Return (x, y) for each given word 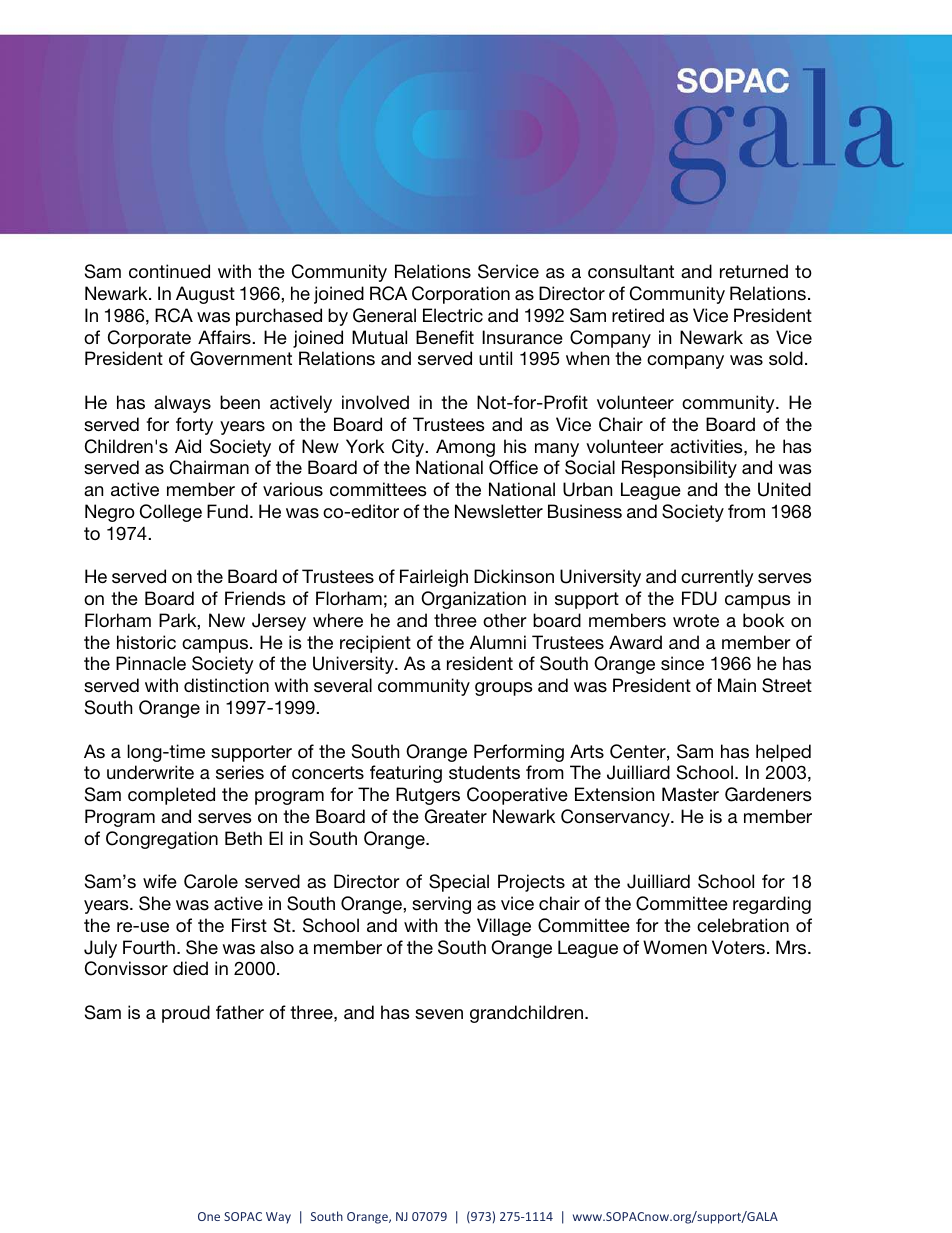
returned (754, 271)
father (240, 1012)
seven (439, 1014)
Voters (738, 947)
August (205, 295)
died (190, 968)
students (484, 772)
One (209, 1216)
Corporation (461, 295)
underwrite (150, 772)
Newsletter (499, 511)
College (171, 513)
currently (717, 578)
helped (783, 753)
